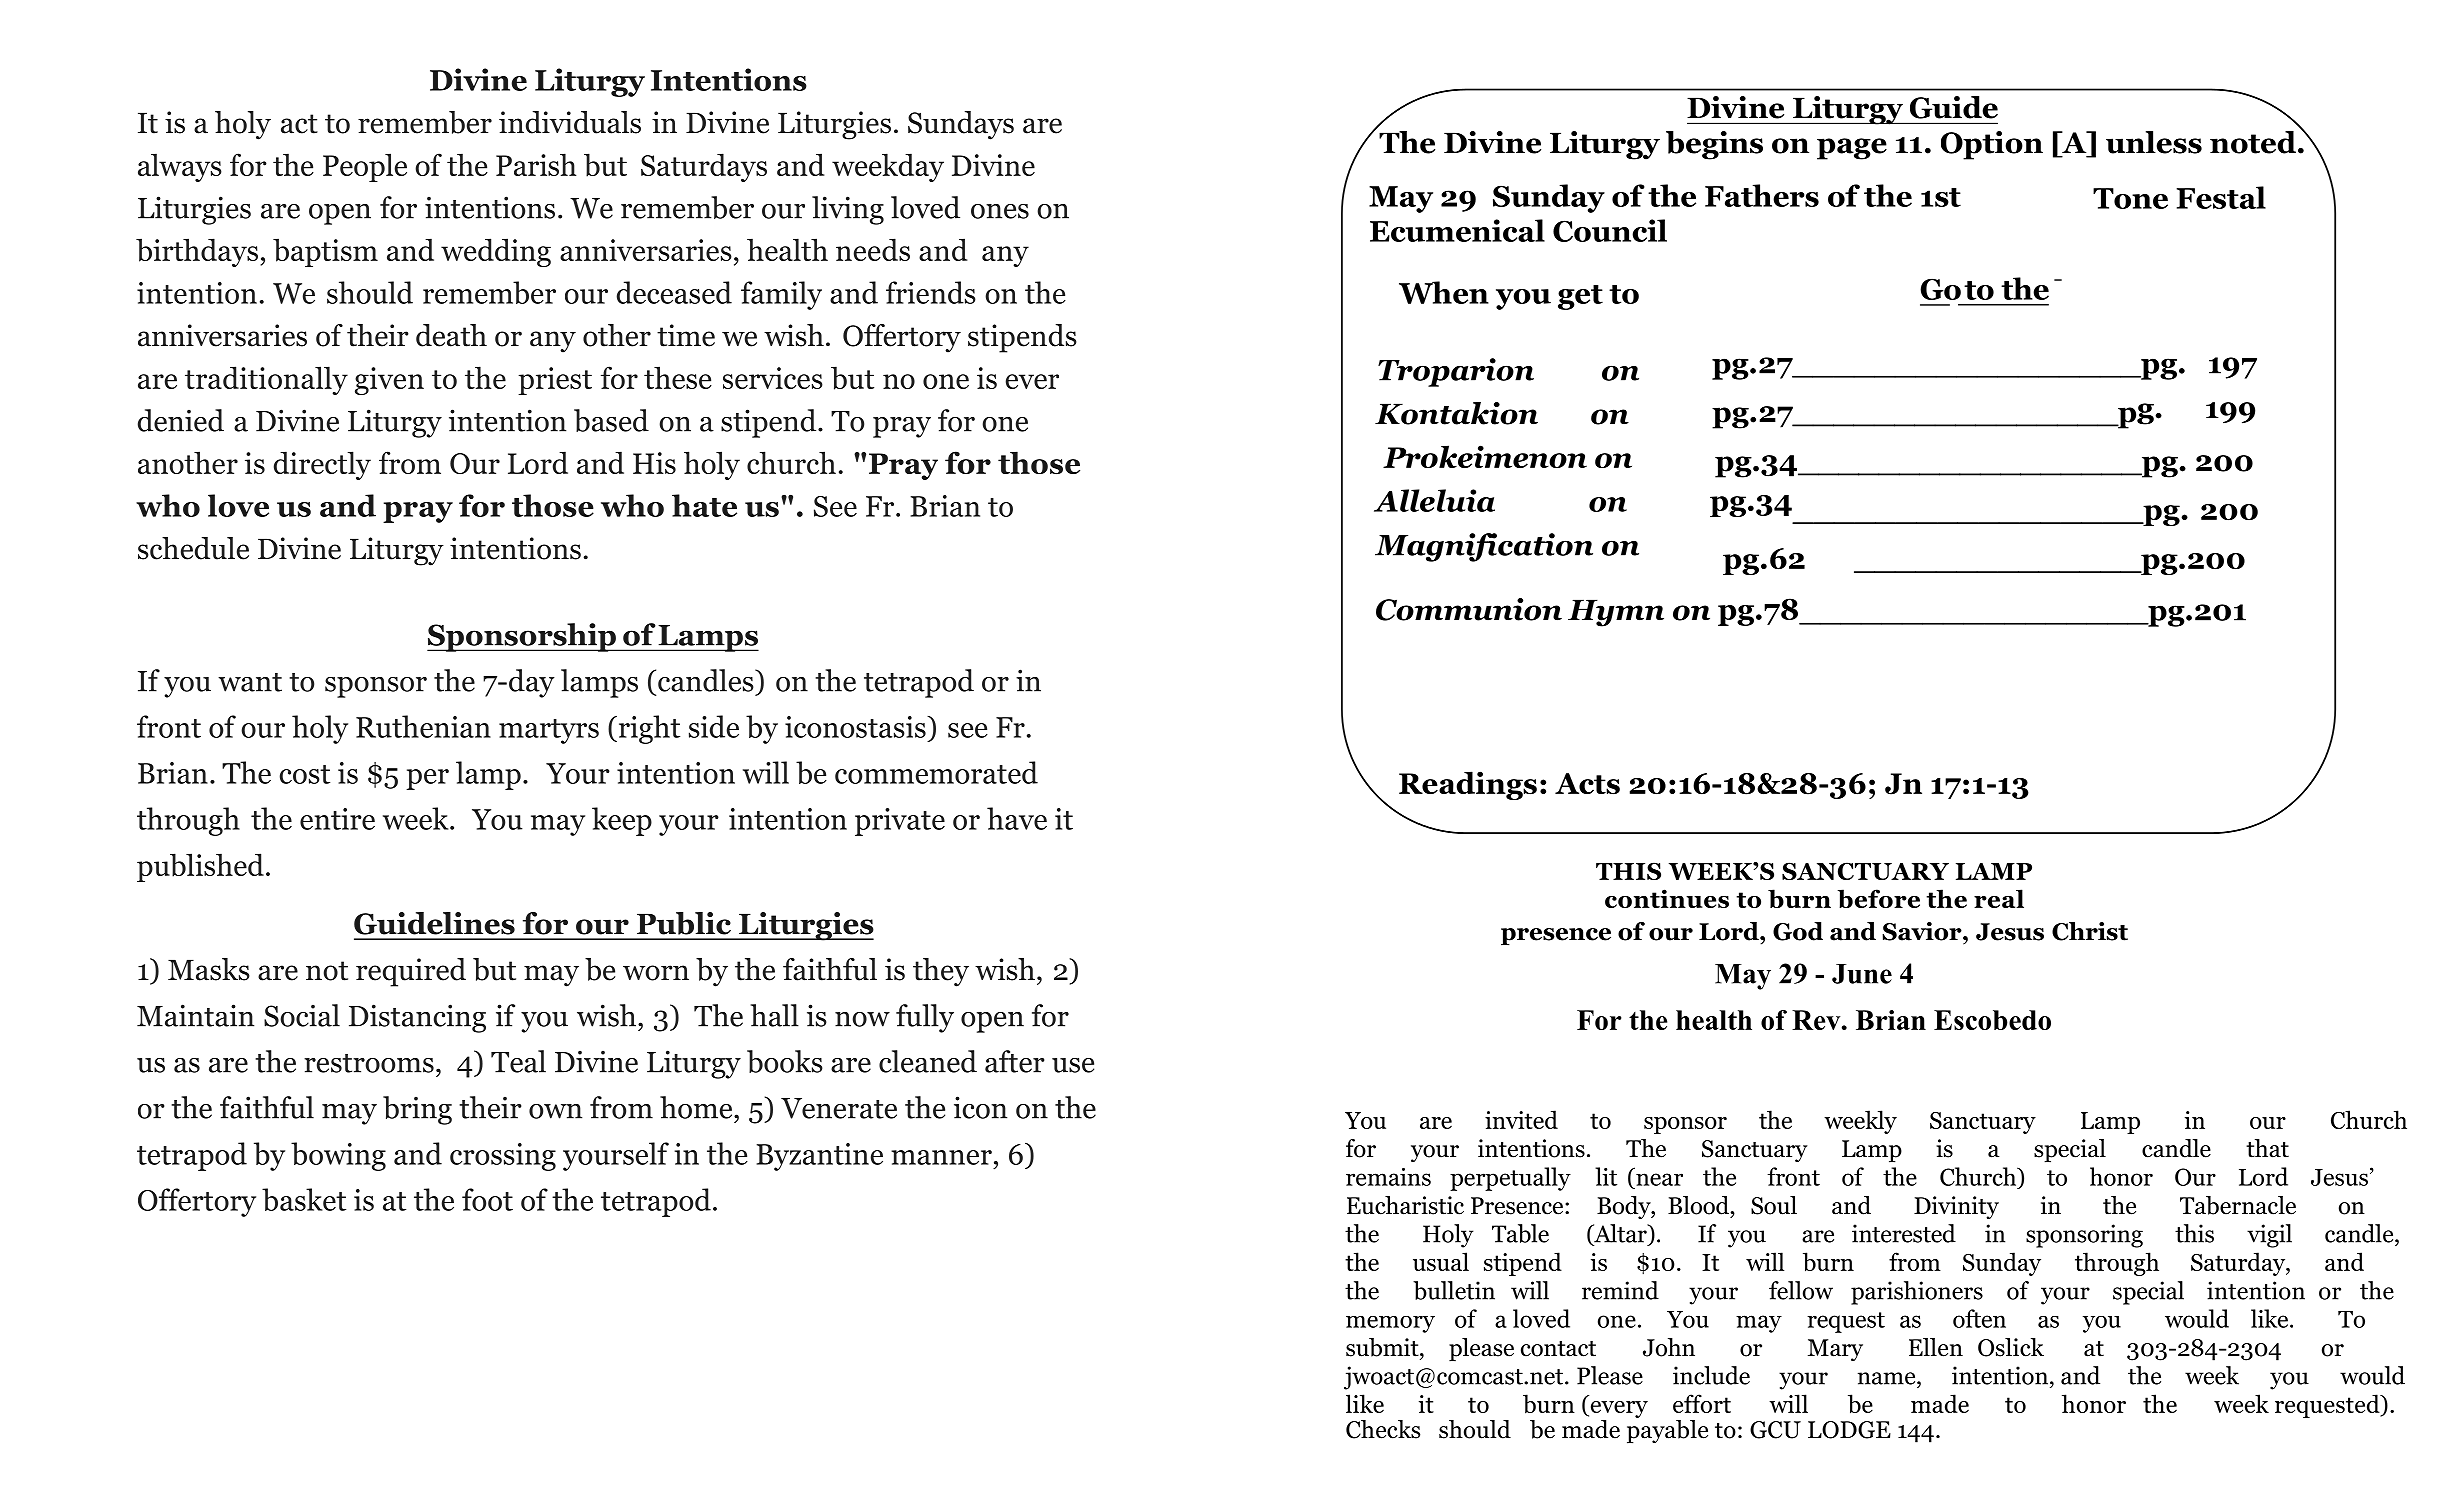  Describe the element at coordinates (1888, 1378) in the screenshot. I see `name` at that location.
